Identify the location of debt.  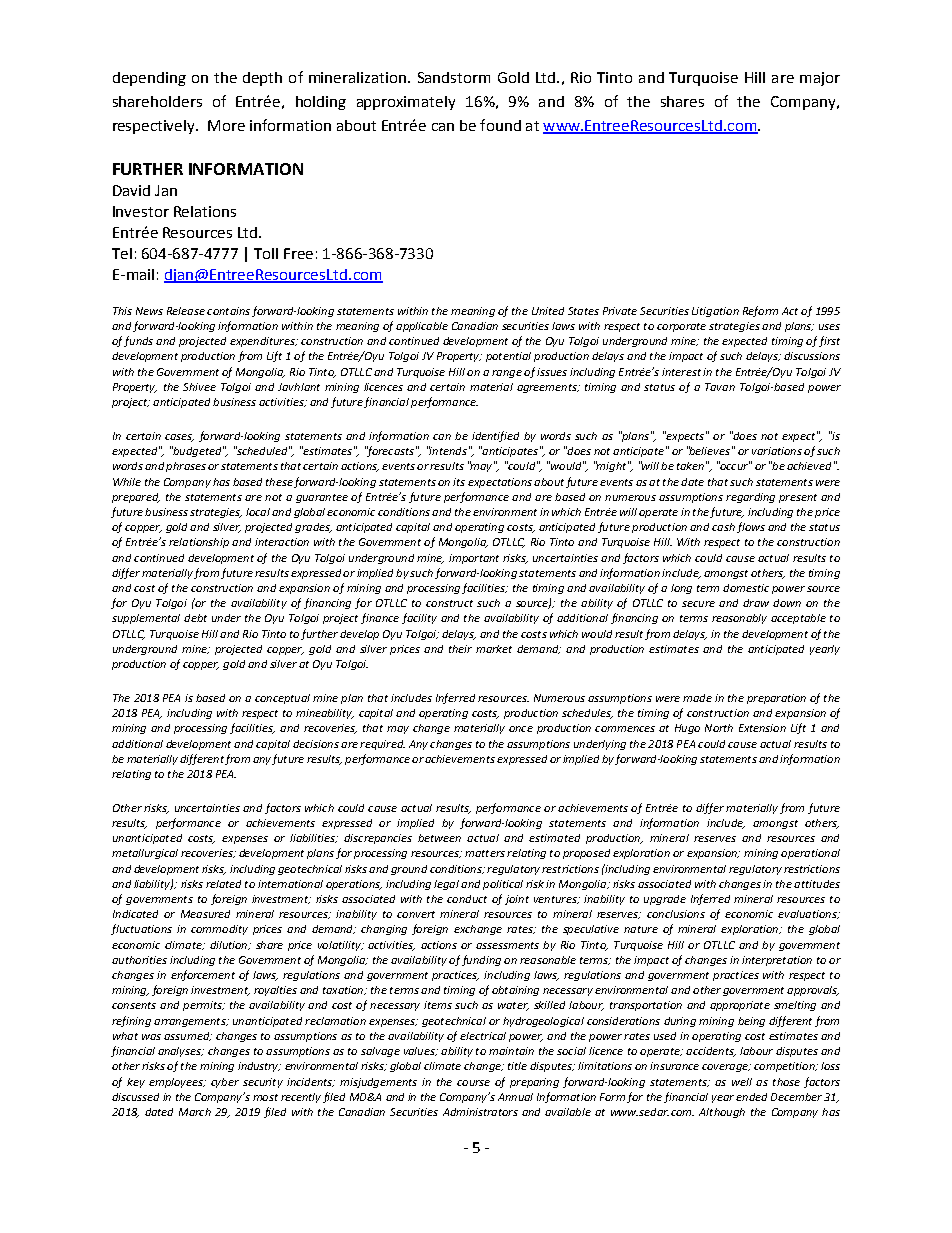
(195, 618).
